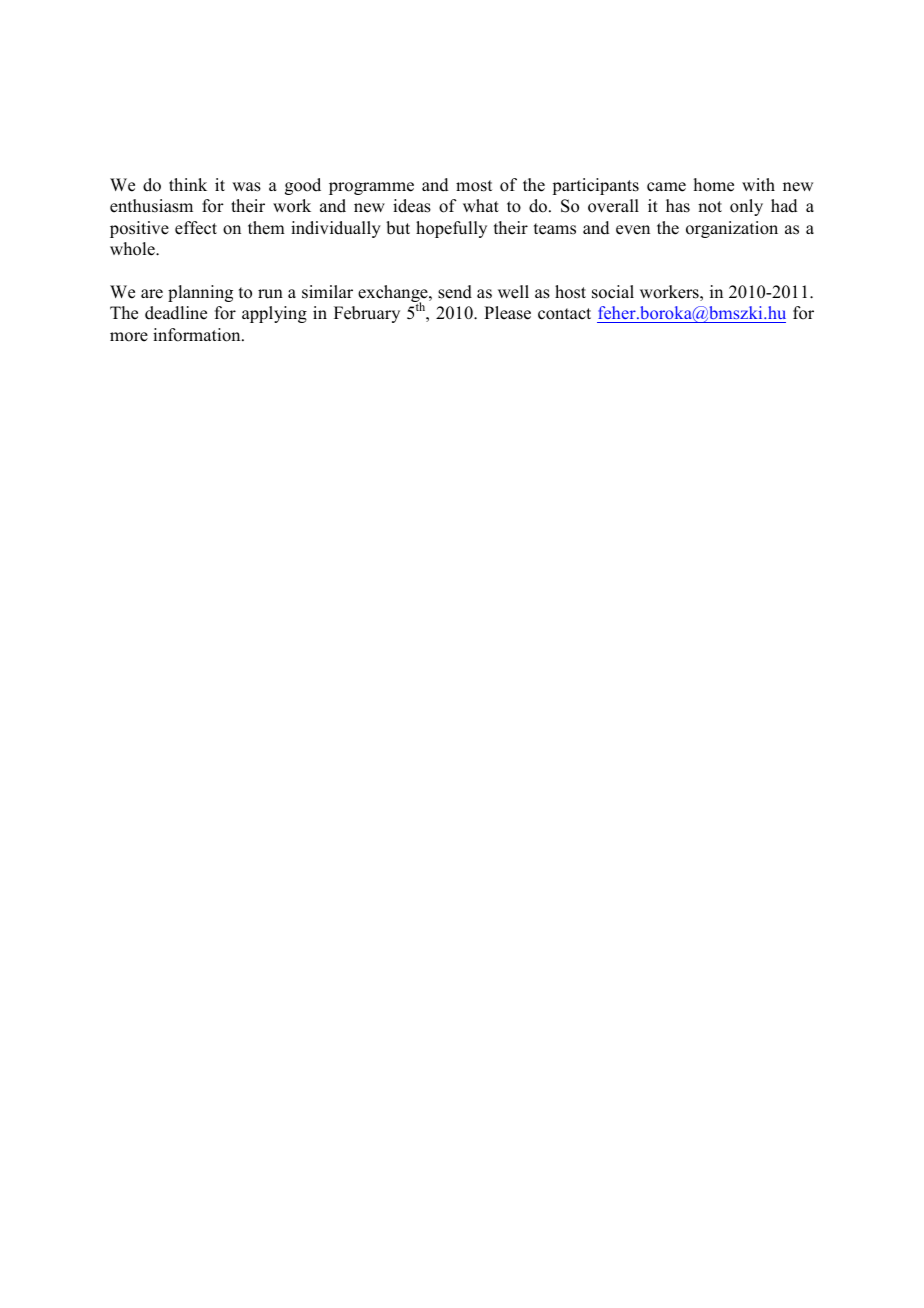 The height and width of the page is (1308, 924). Describe the element at coordinates (507, 313) in the page. I see `Please` at that location.
